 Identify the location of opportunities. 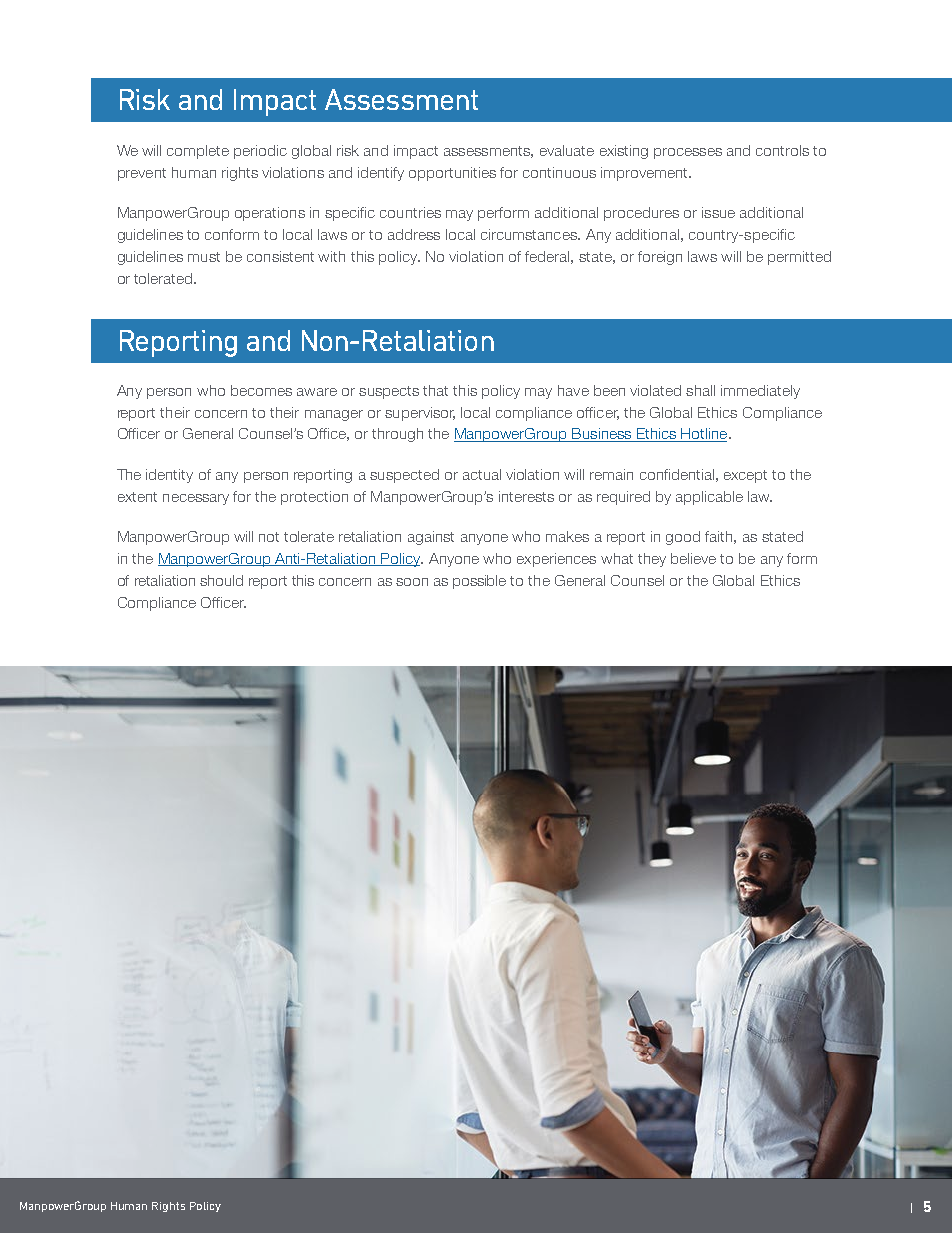
(452, 174).
